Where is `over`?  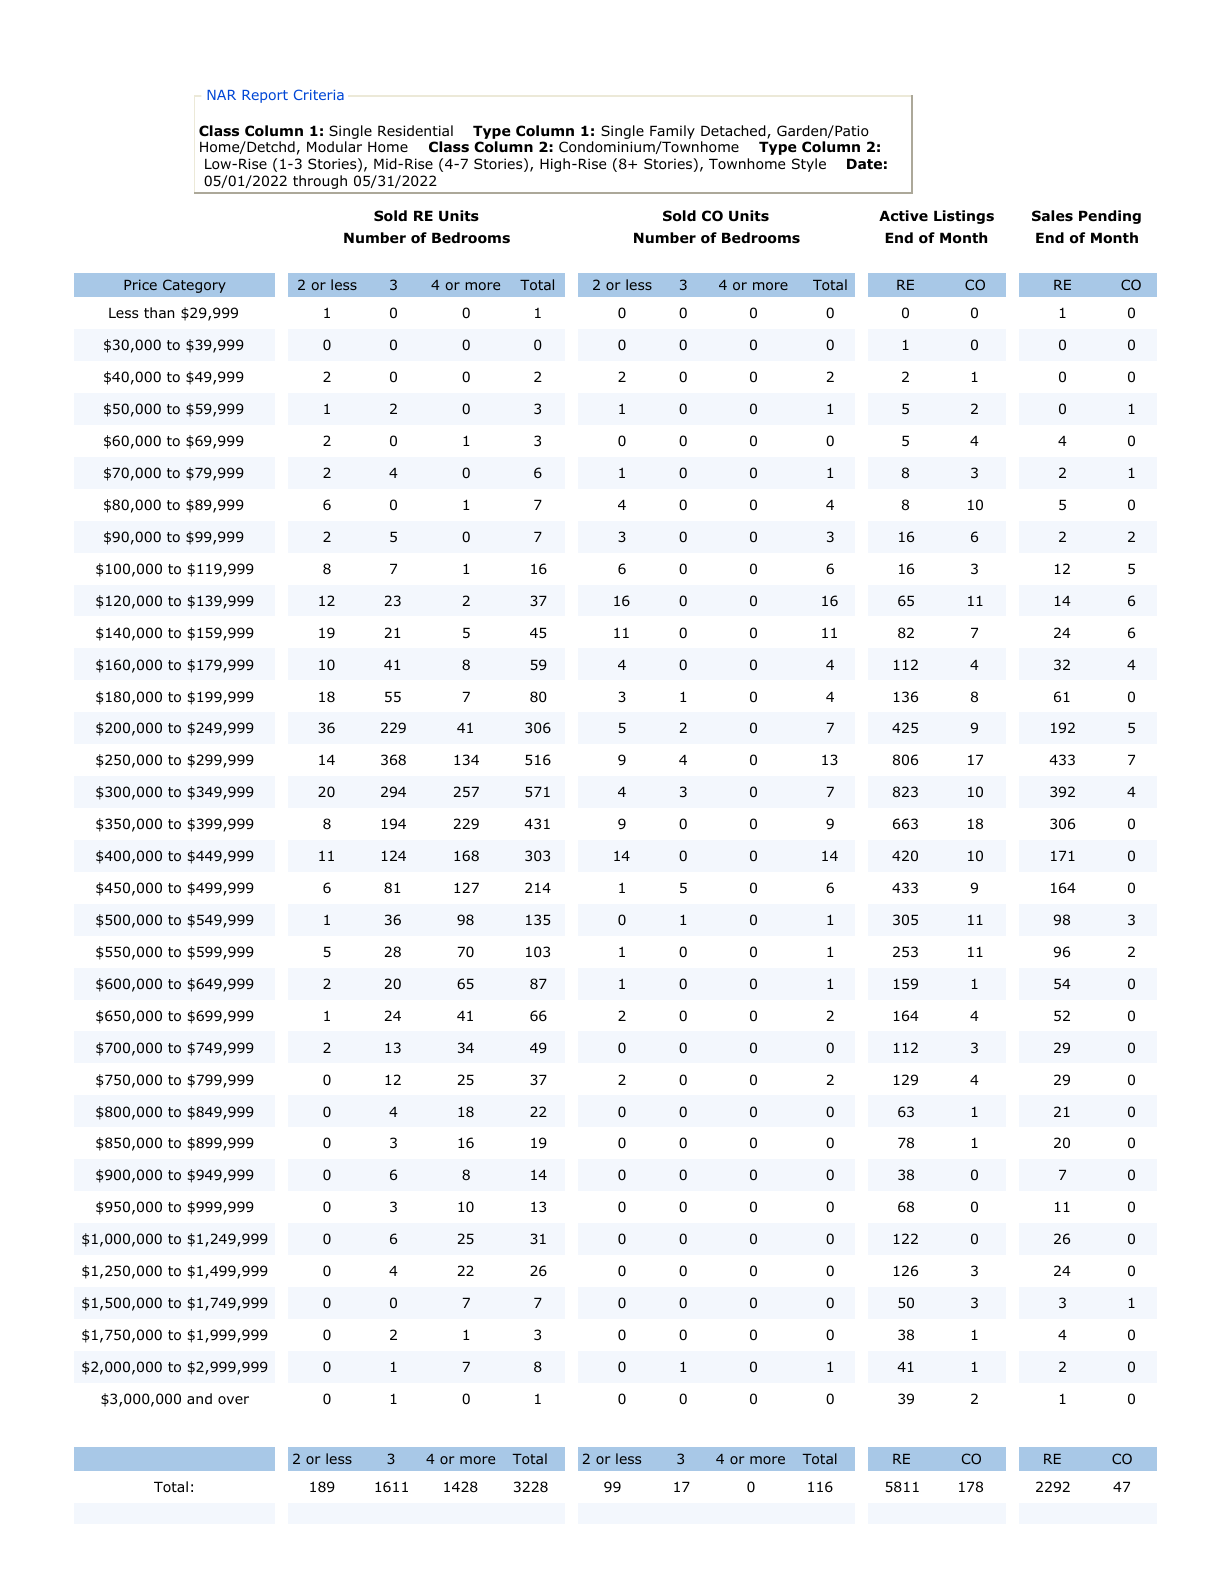
over is located at coordinates (233, 1400).
